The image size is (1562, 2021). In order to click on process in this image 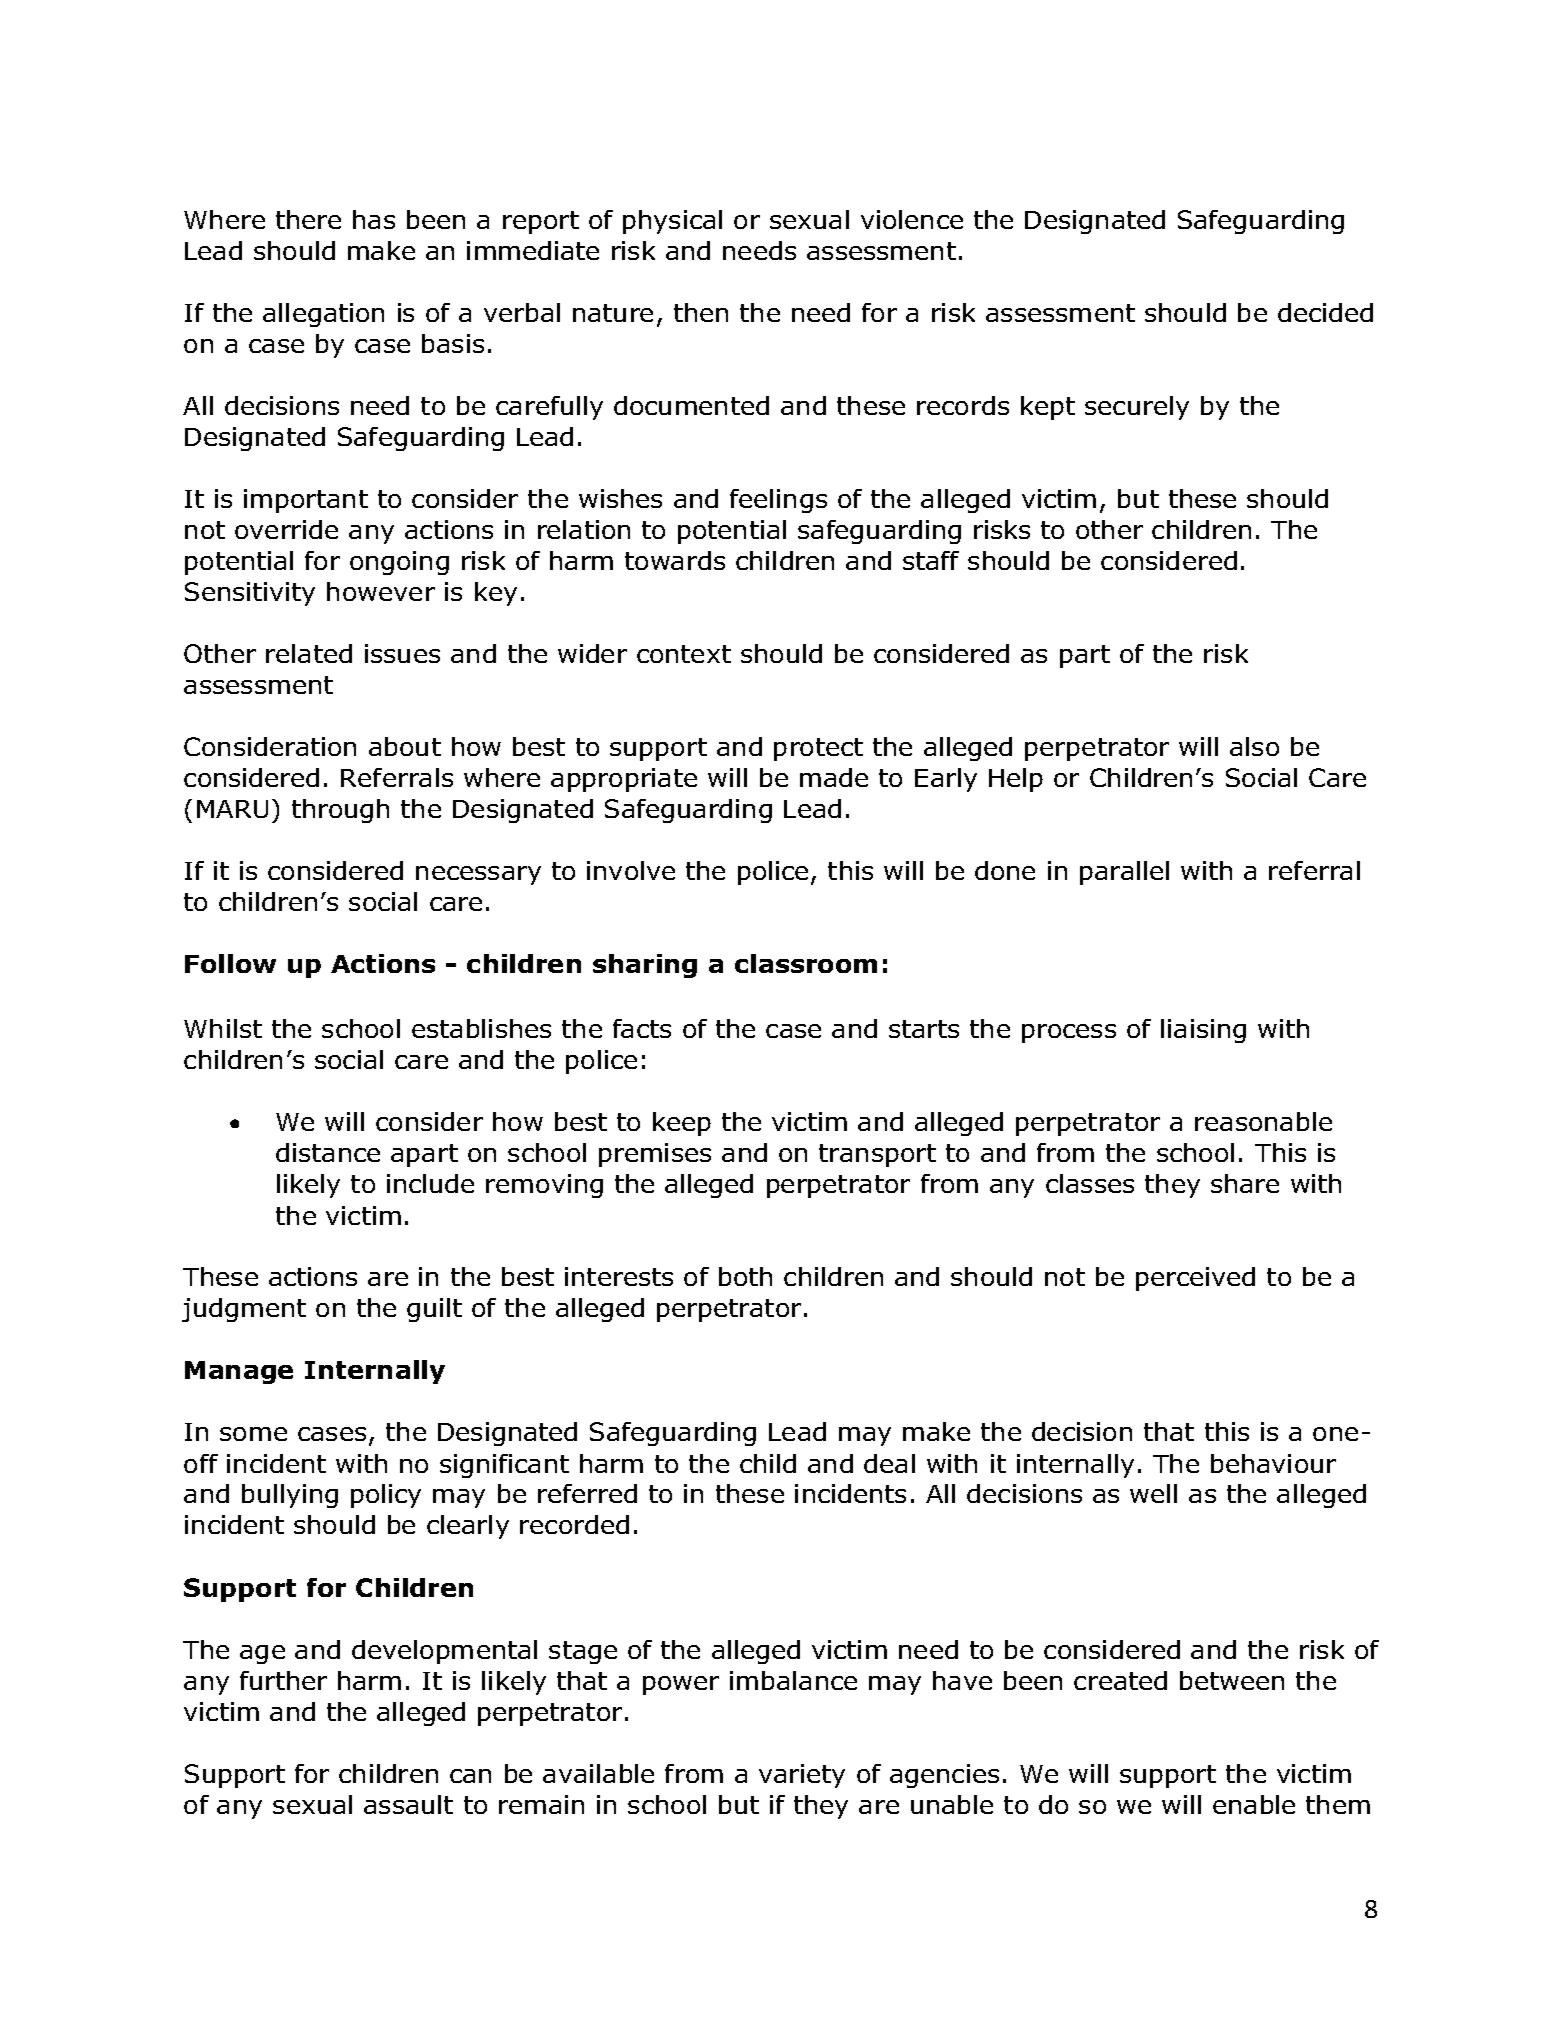, I will do `click(1069, 1033)`.
